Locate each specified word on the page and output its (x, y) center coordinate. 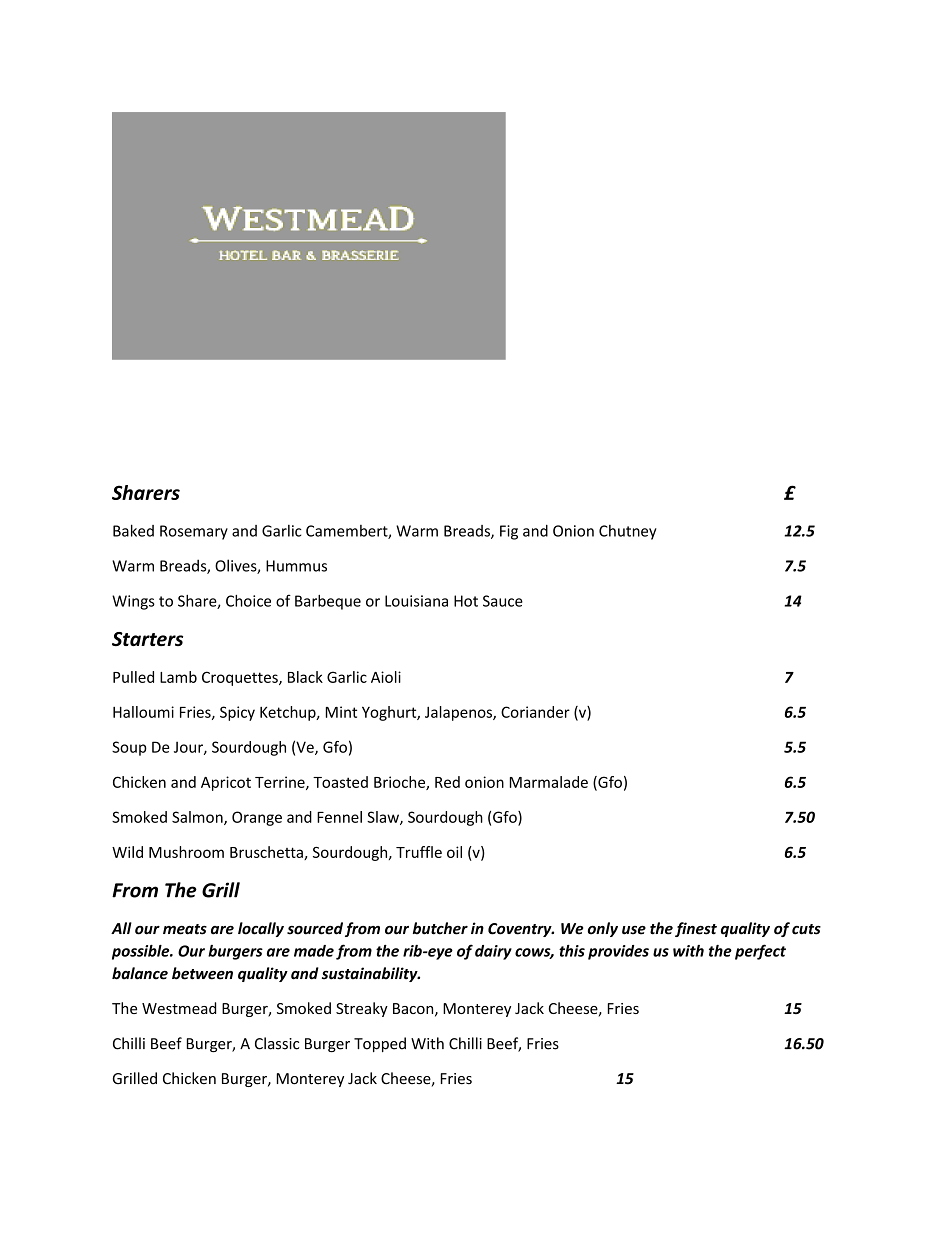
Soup (129, 748)
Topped (380, 1044)
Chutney (628, 532)
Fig (509, 532)
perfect (760, 952)
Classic (277, 1043)
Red (447, 782)
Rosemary (194, 532)
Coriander (535, 712)
